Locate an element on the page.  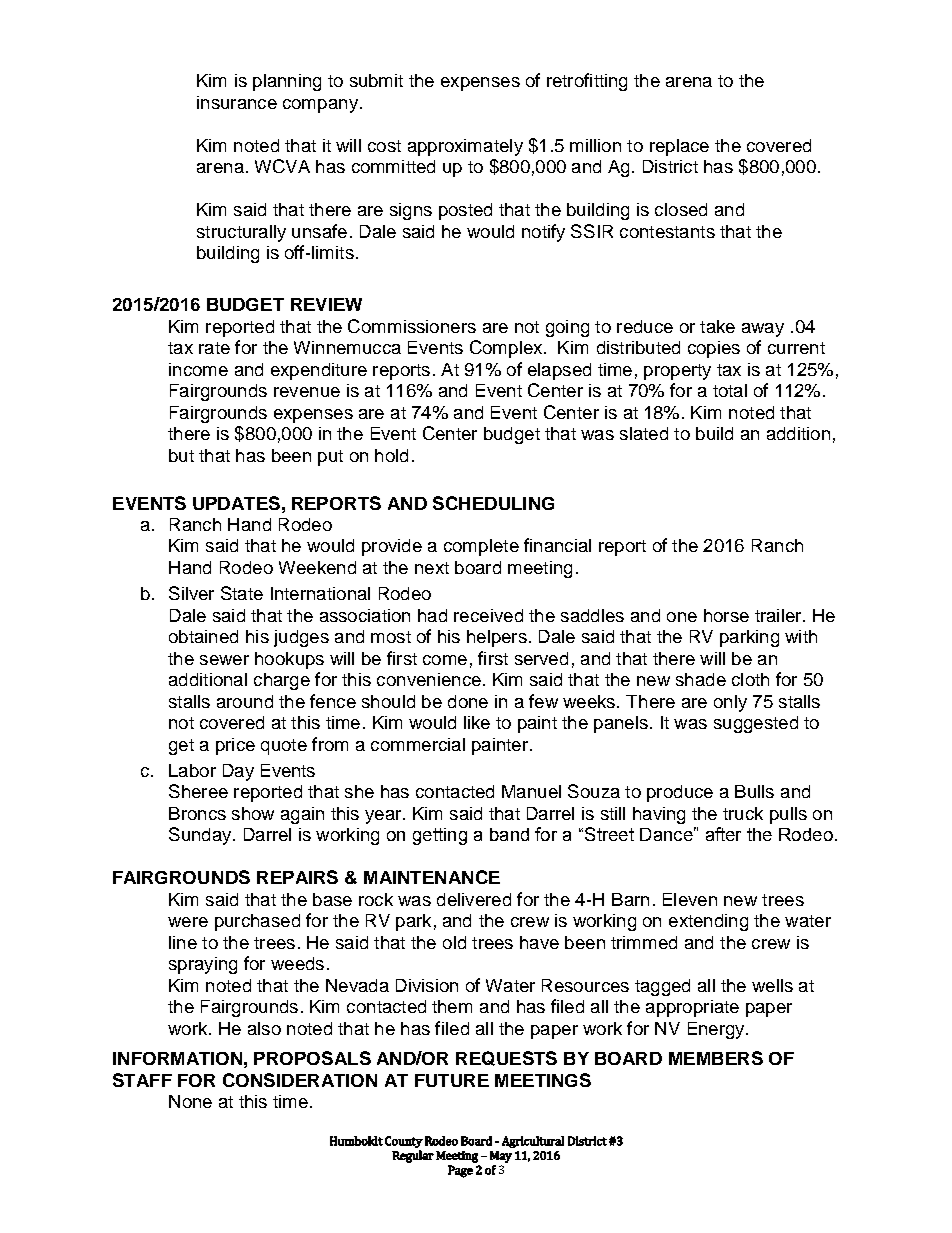
May is located at coordinates (501, 1157).
